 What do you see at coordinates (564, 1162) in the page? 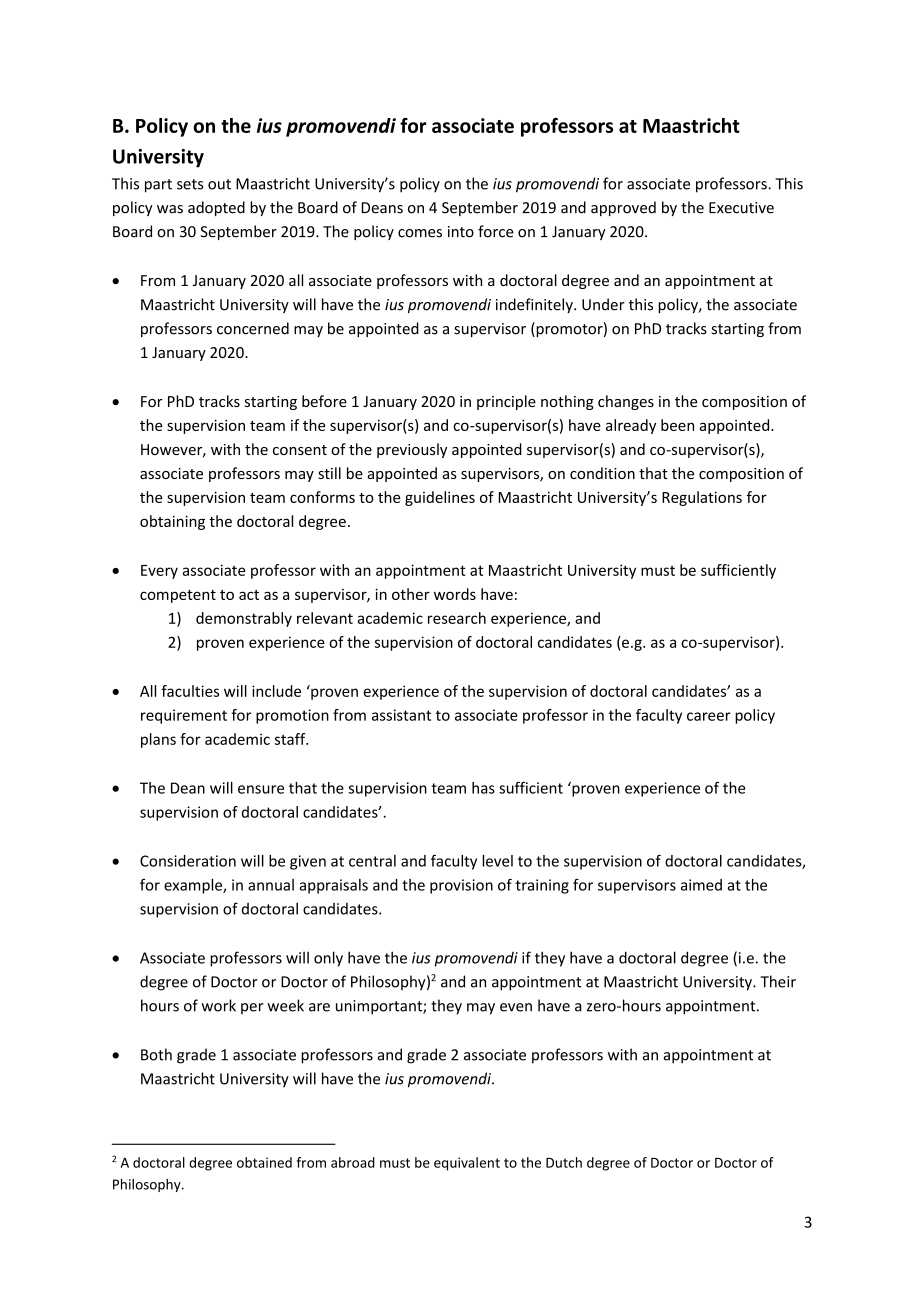
I see `Dutch` at bounding box center [564, 1162].
